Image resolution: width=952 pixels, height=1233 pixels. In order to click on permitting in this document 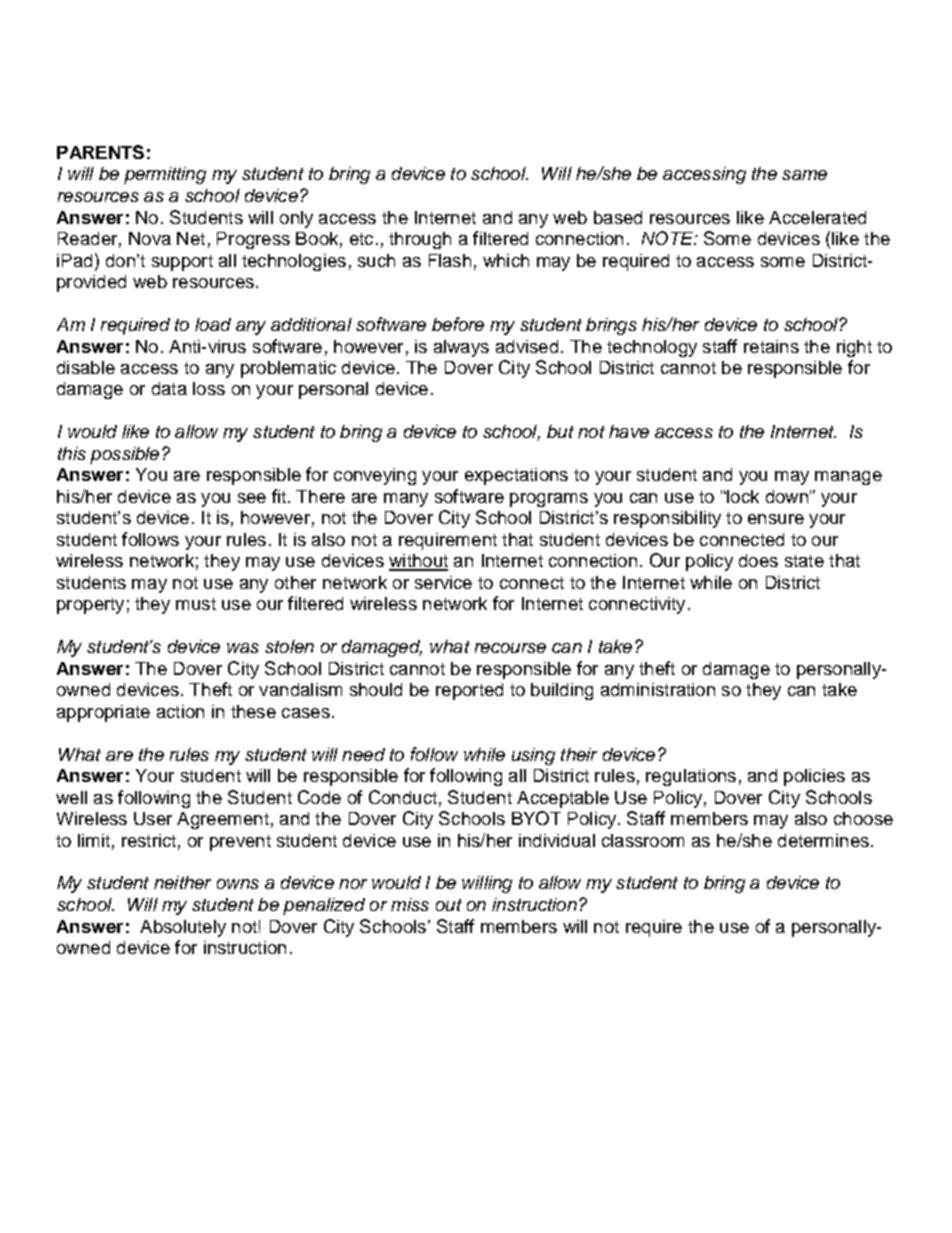, I will do `click(165, 175)`.
